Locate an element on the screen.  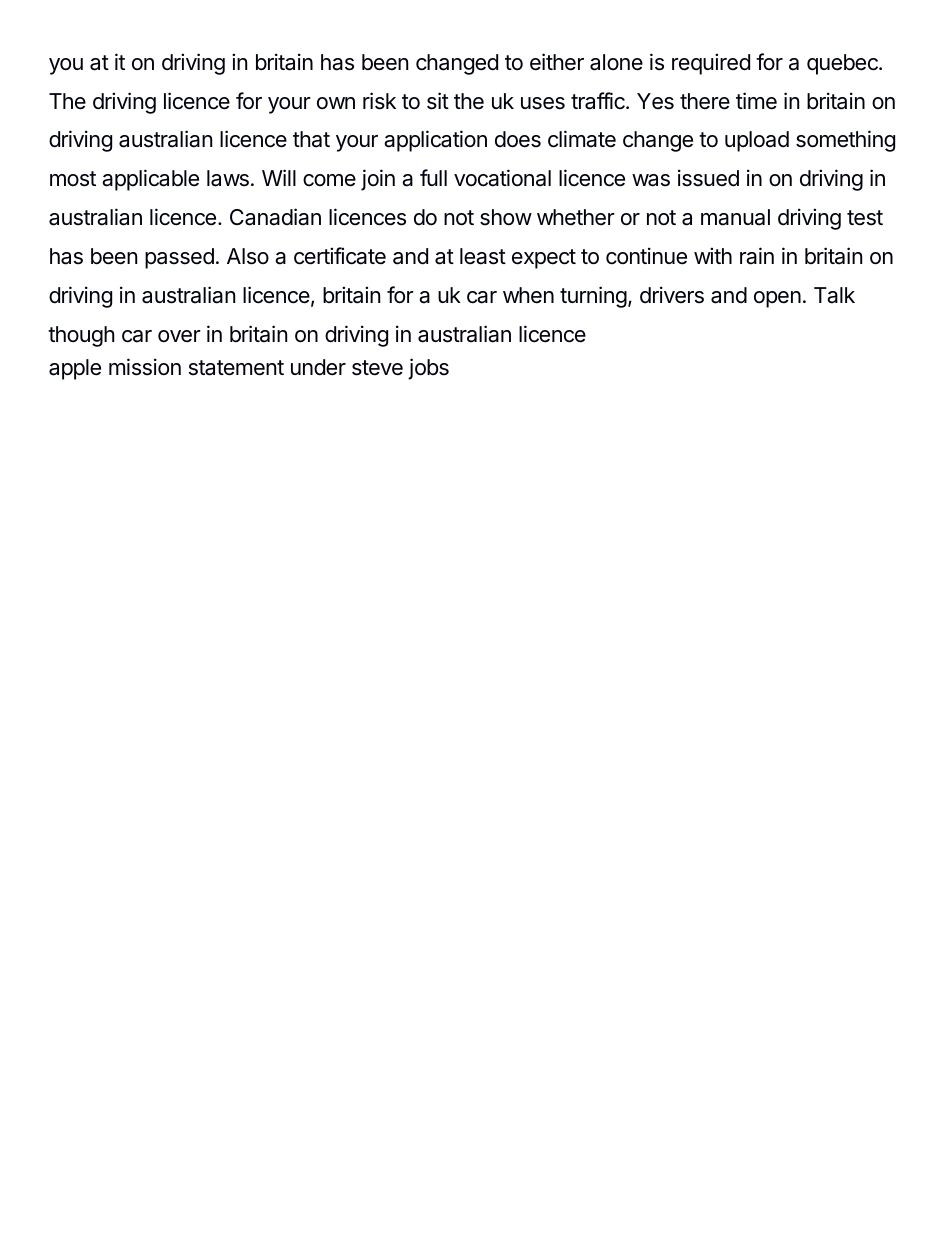
required is located at coordinates (711, 64).
